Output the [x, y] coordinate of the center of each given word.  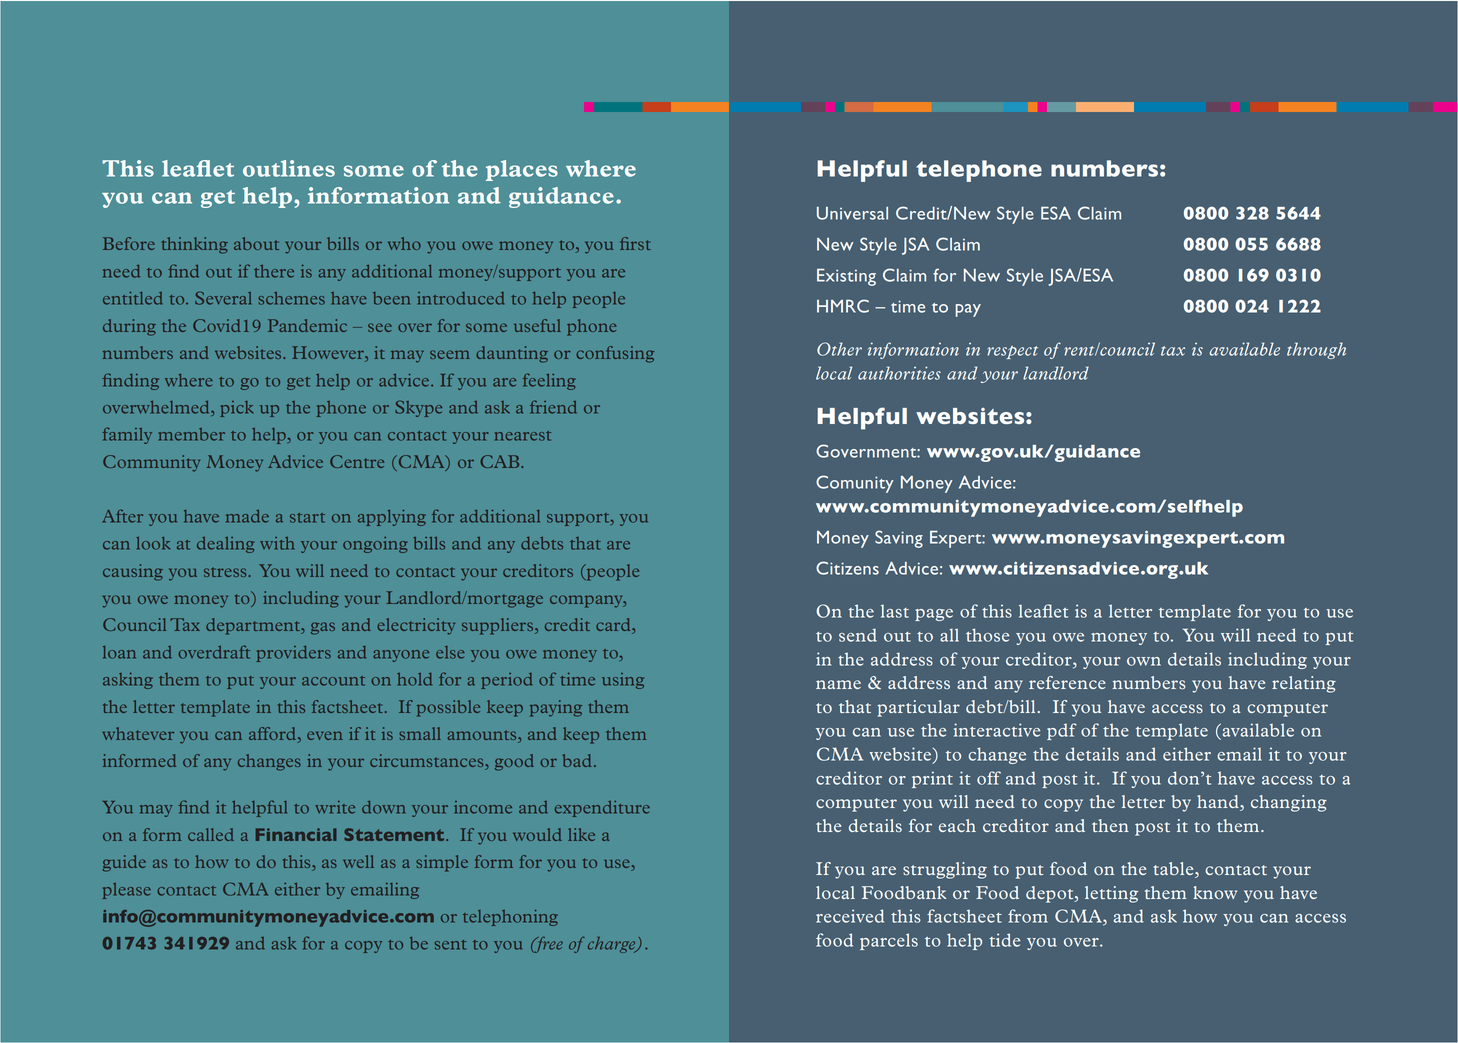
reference [1067, 682]
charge [613, 945]
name [838, 684]
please [126, 891]
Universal [852, 213]
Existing [846, 277]
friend [553, 407]
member [192, 434]
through [1316, 350]
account [333, 681]
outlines [289, 168]
